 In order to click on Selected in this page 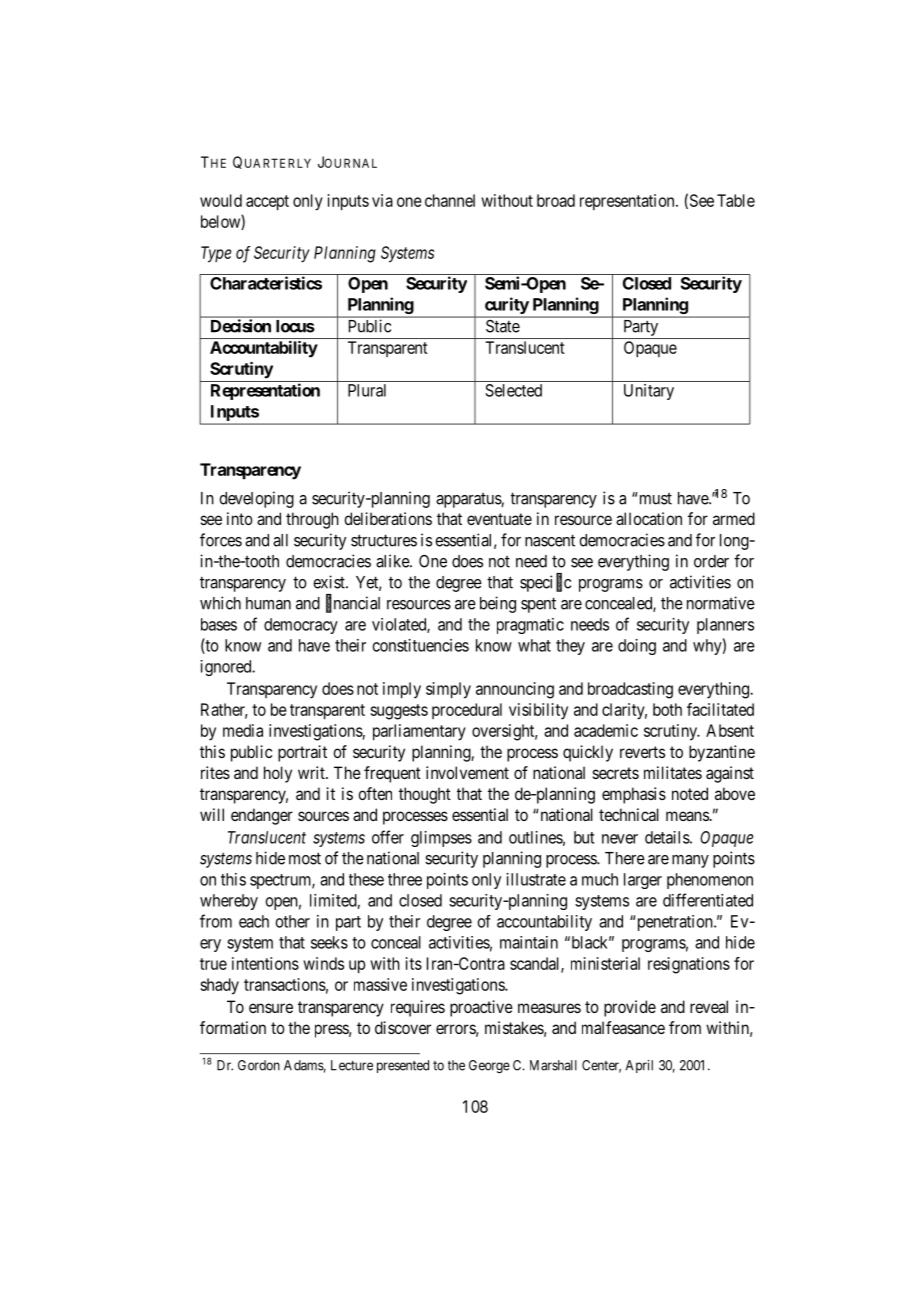, I will do `click(513, 390)`.
